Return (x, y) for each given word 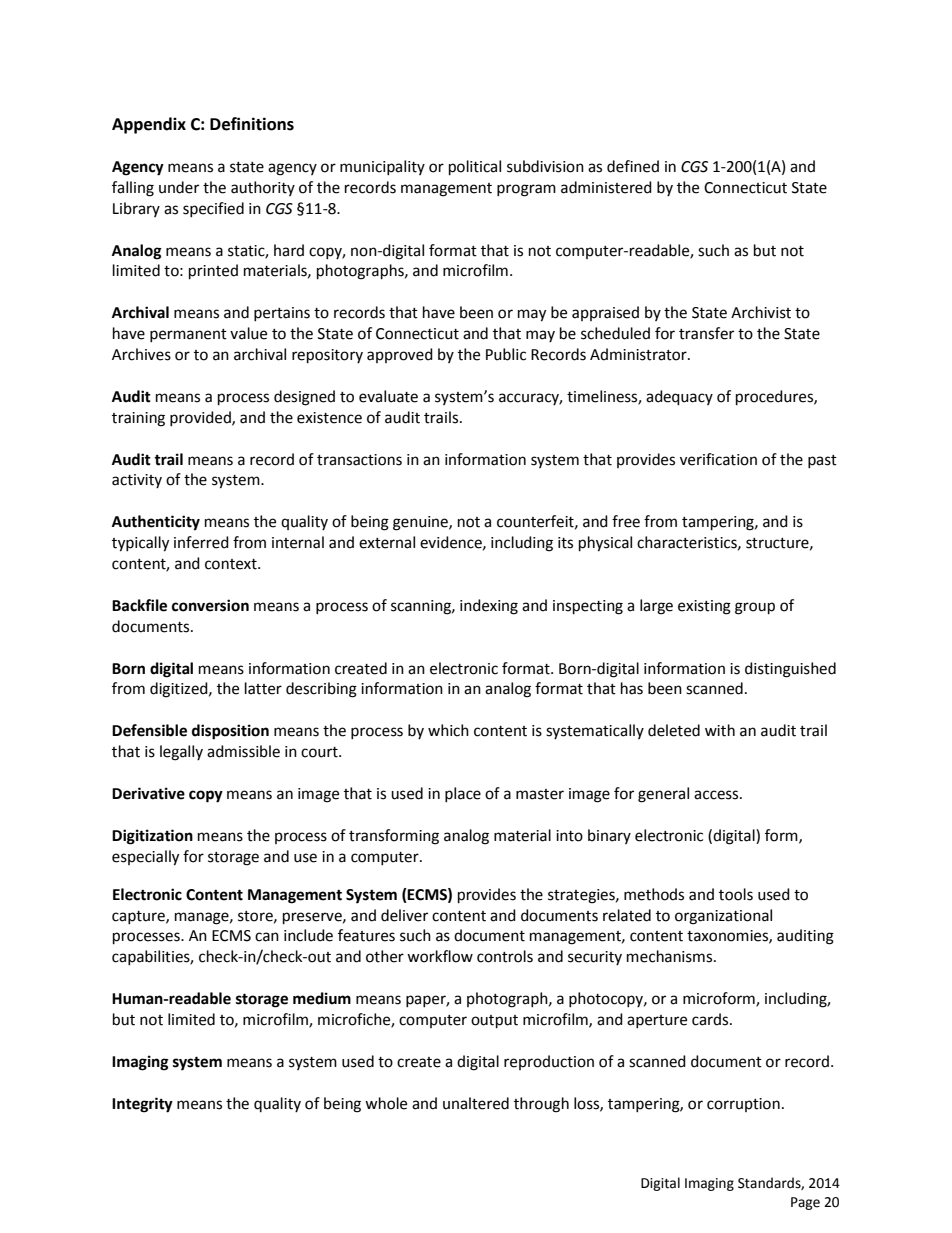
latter (263, 688)
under (179, 187)
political (475, 168)
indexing (489, 607)
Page (805, 1203)
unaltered (476, 1103)
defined (633, 166)
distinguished (790, 670)
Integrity (142, 1105)
